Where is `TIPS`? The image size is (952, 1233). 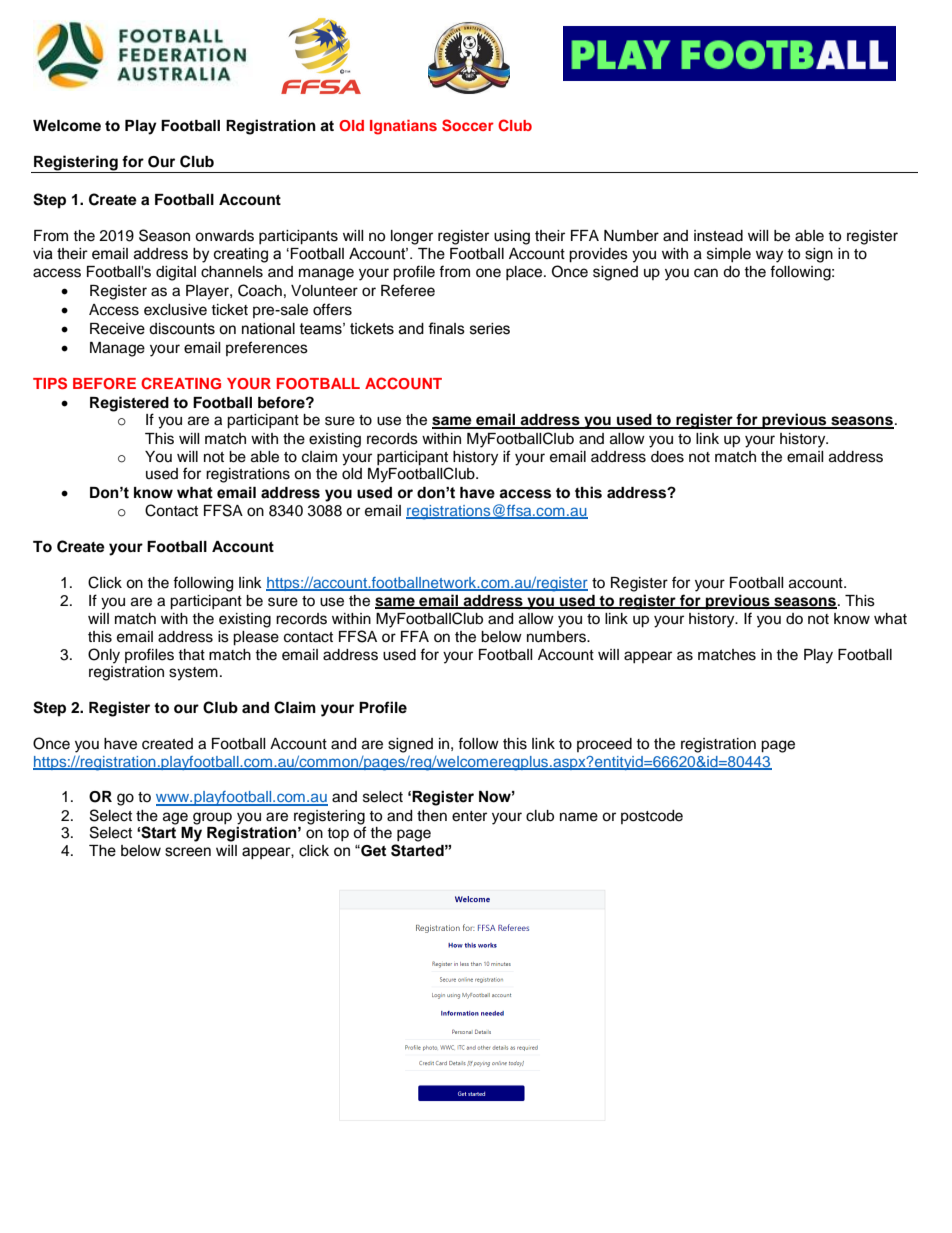
TIPS is located at coordinates (50, 383).
